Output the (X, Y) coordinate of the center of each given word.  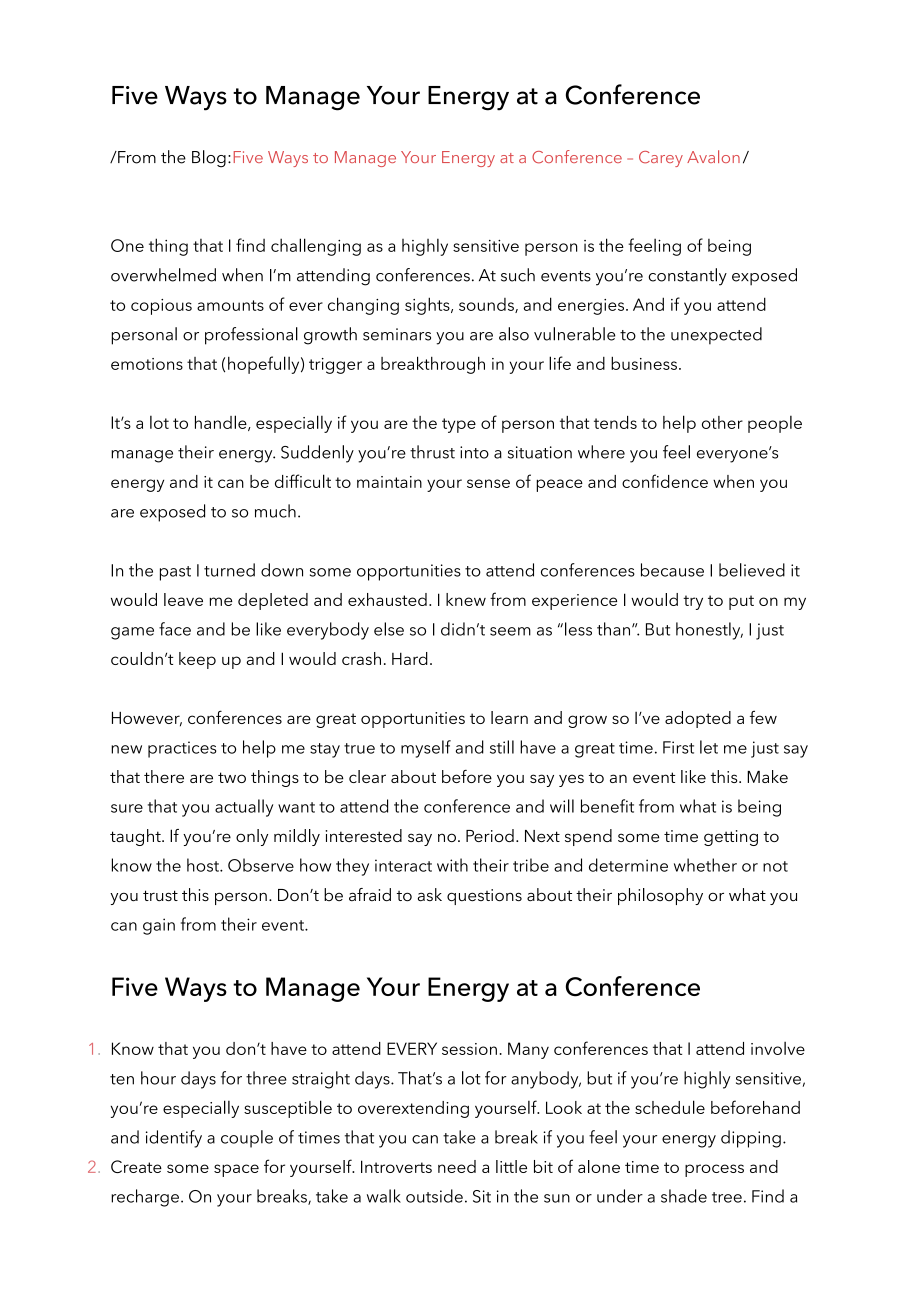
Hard (410, 658)
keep (197, 660)
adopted (698, 719)
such (518, 275)
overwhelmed (163, 275)
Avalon (713, 156)
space (236, 1170)
